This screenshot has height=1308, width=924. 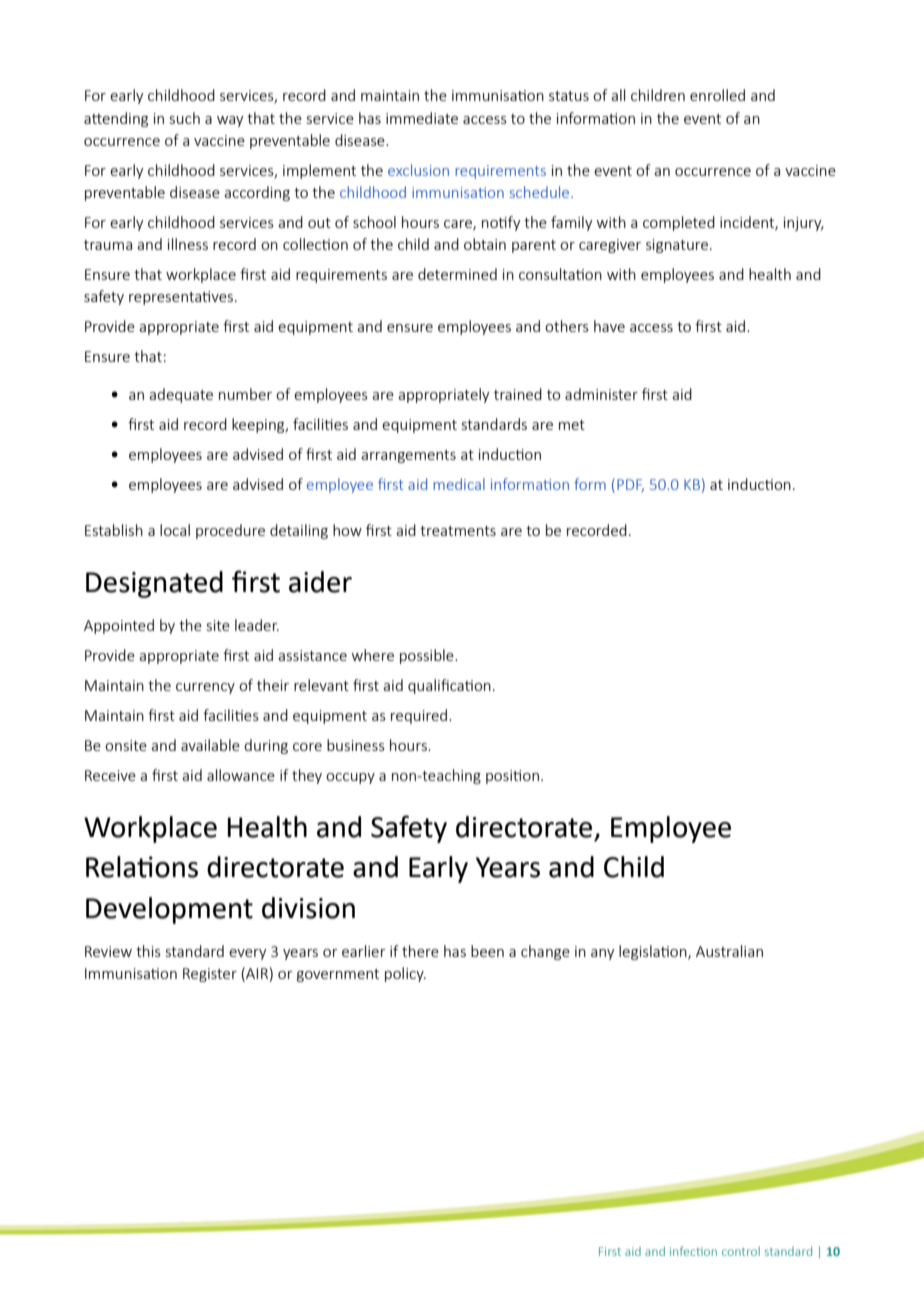 What do you see at coordinates (741, 1251) in the screenshot?
I see `control` at bounding box center [741, 1251].
